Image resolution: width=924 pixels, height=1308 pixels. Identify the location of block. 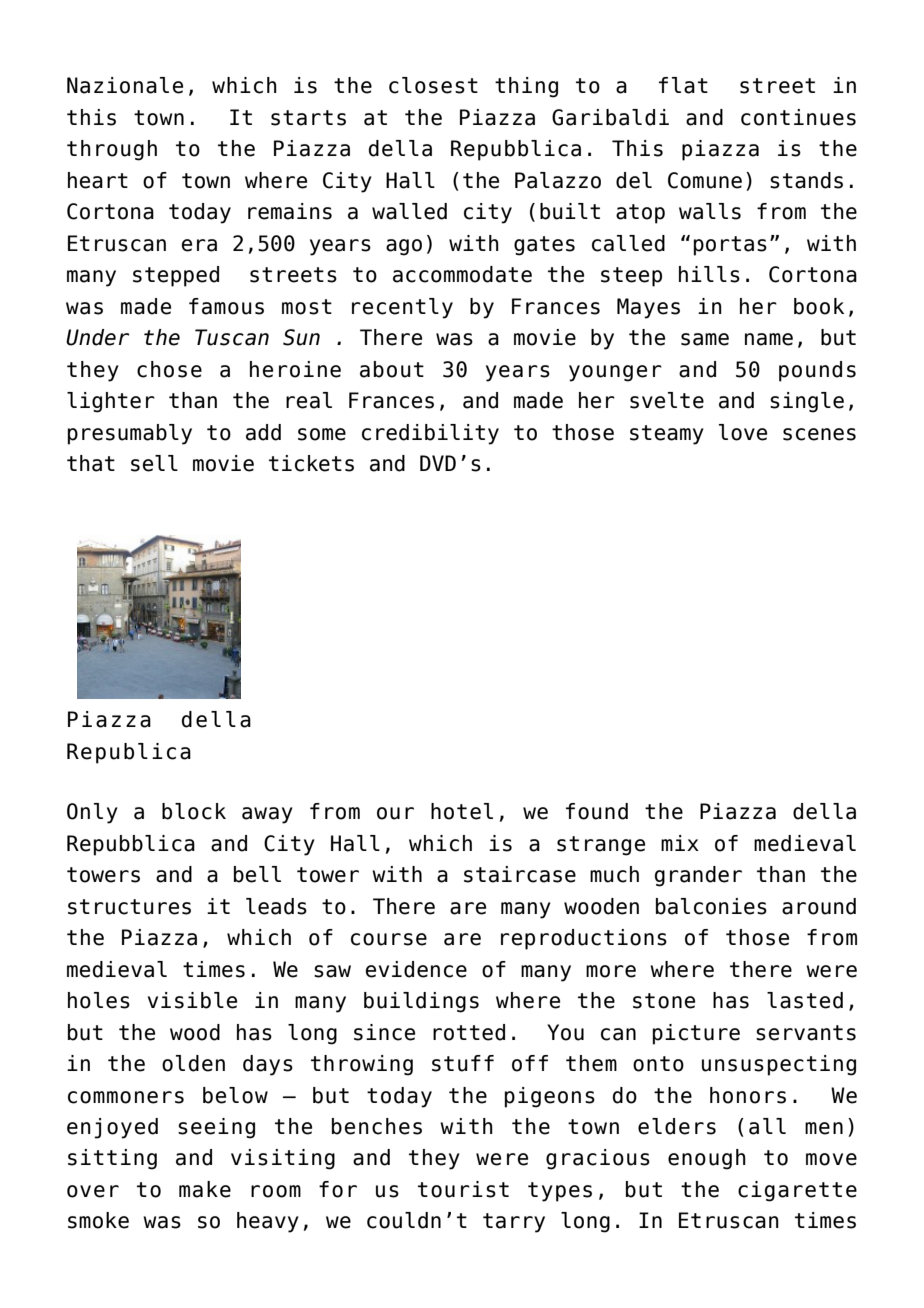
(194, 811).
